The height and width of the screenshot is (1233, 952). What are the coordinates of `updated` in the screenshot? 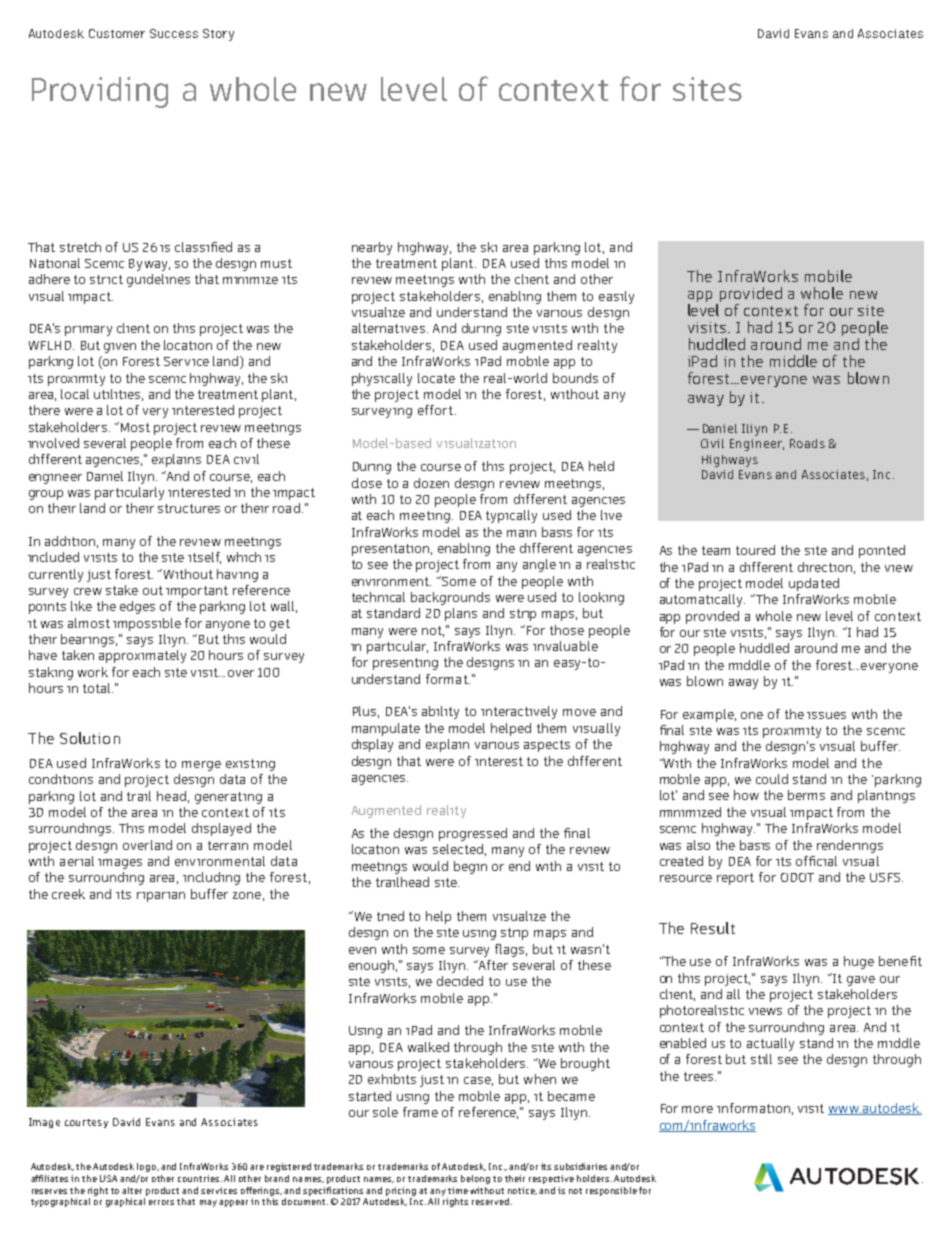 It's located at (814, 584).
